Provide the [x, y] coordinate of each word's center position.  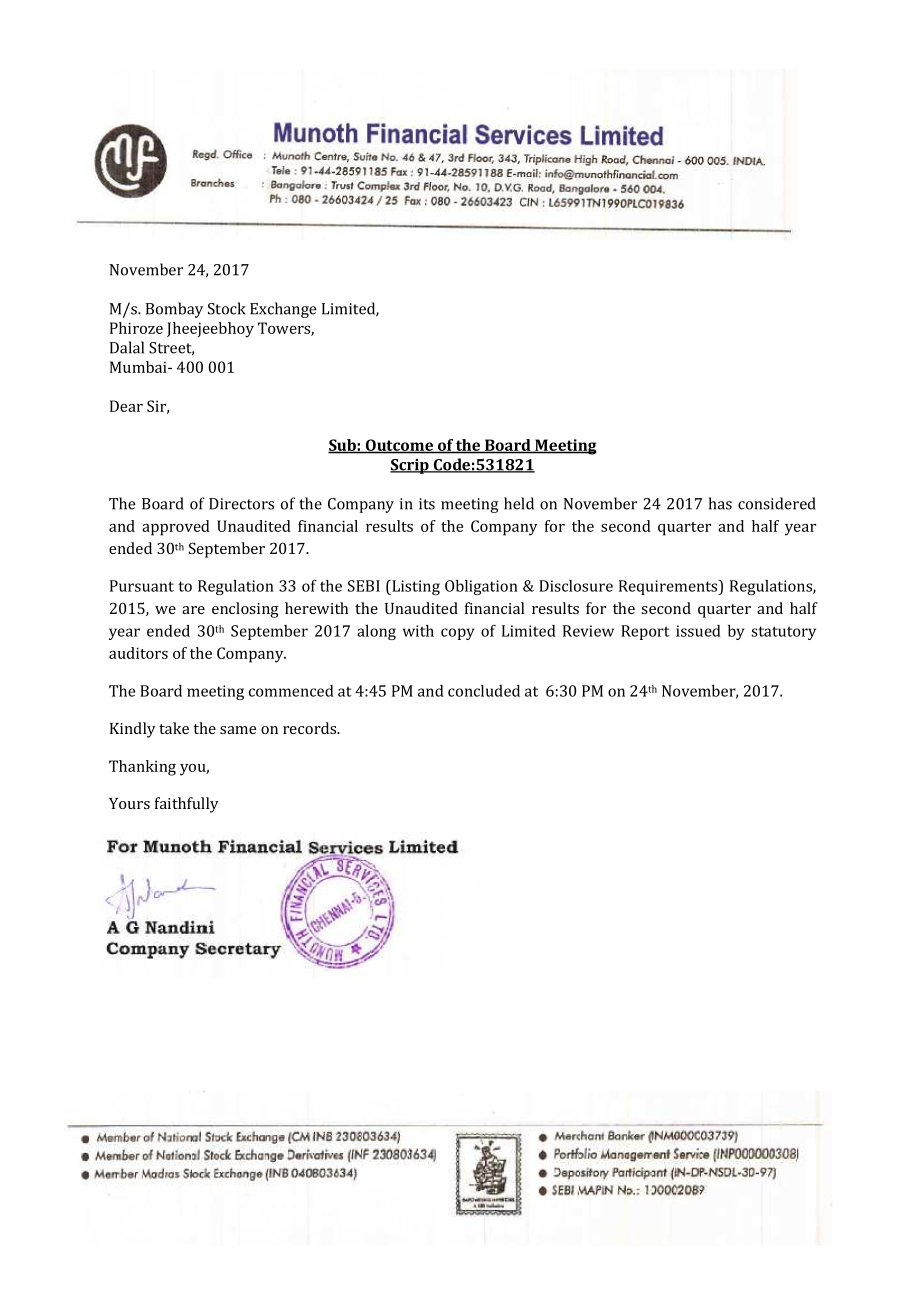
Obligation [481, 587]
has [720, 503]
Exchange [283, 310]
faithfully [187, 805]
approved [176, 528]
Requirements [669, 587]
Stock [227, 308]
